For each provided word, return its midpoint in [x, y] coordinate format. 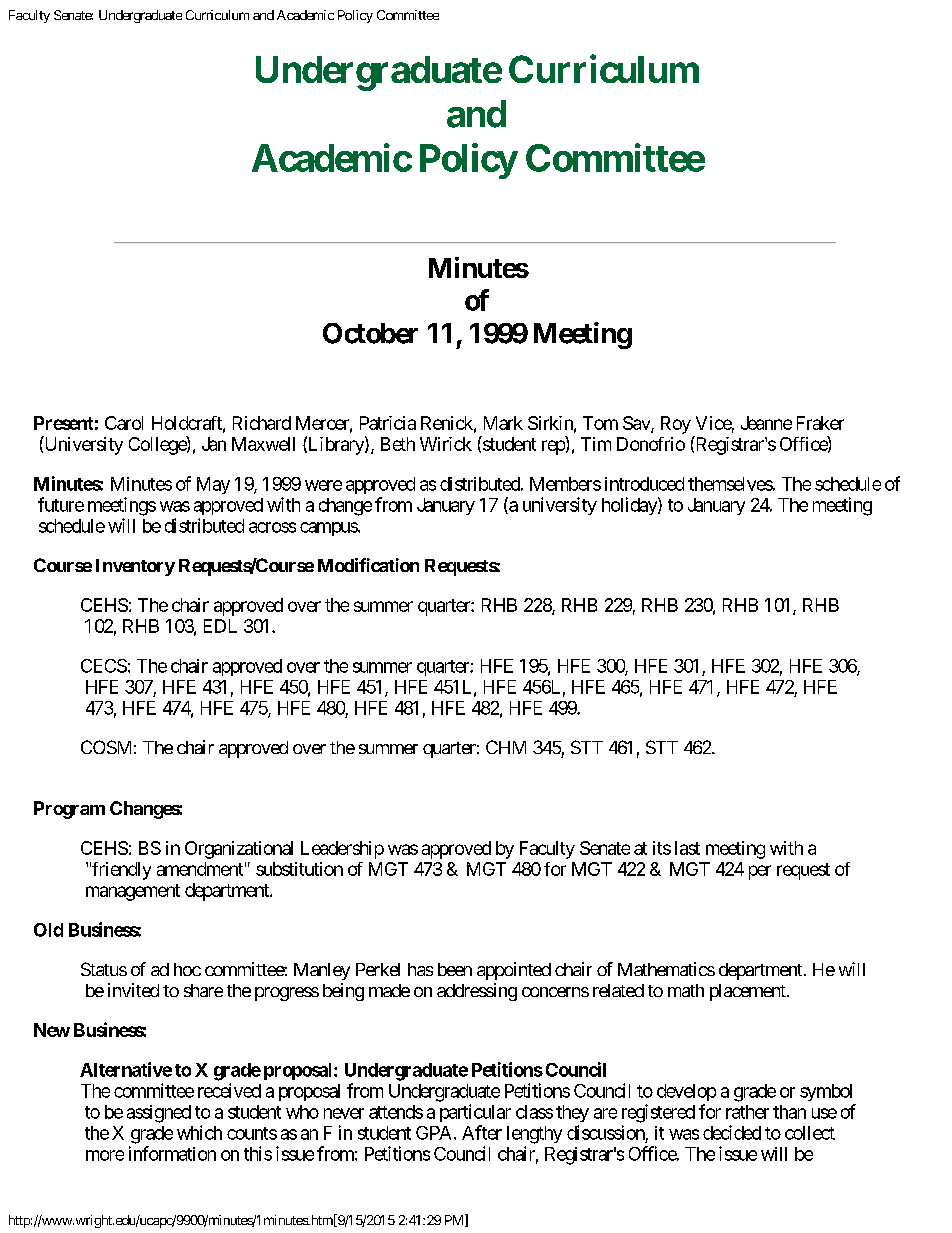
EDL [220, 626]
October [370, 333]
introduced [644, 484]
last [687, 848]
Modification [368, 565]
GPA [435, 1133]
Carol [124, 423]
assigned [159, 1114]
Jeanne [766, 423]
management [133, 892]
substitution [299, 869]
